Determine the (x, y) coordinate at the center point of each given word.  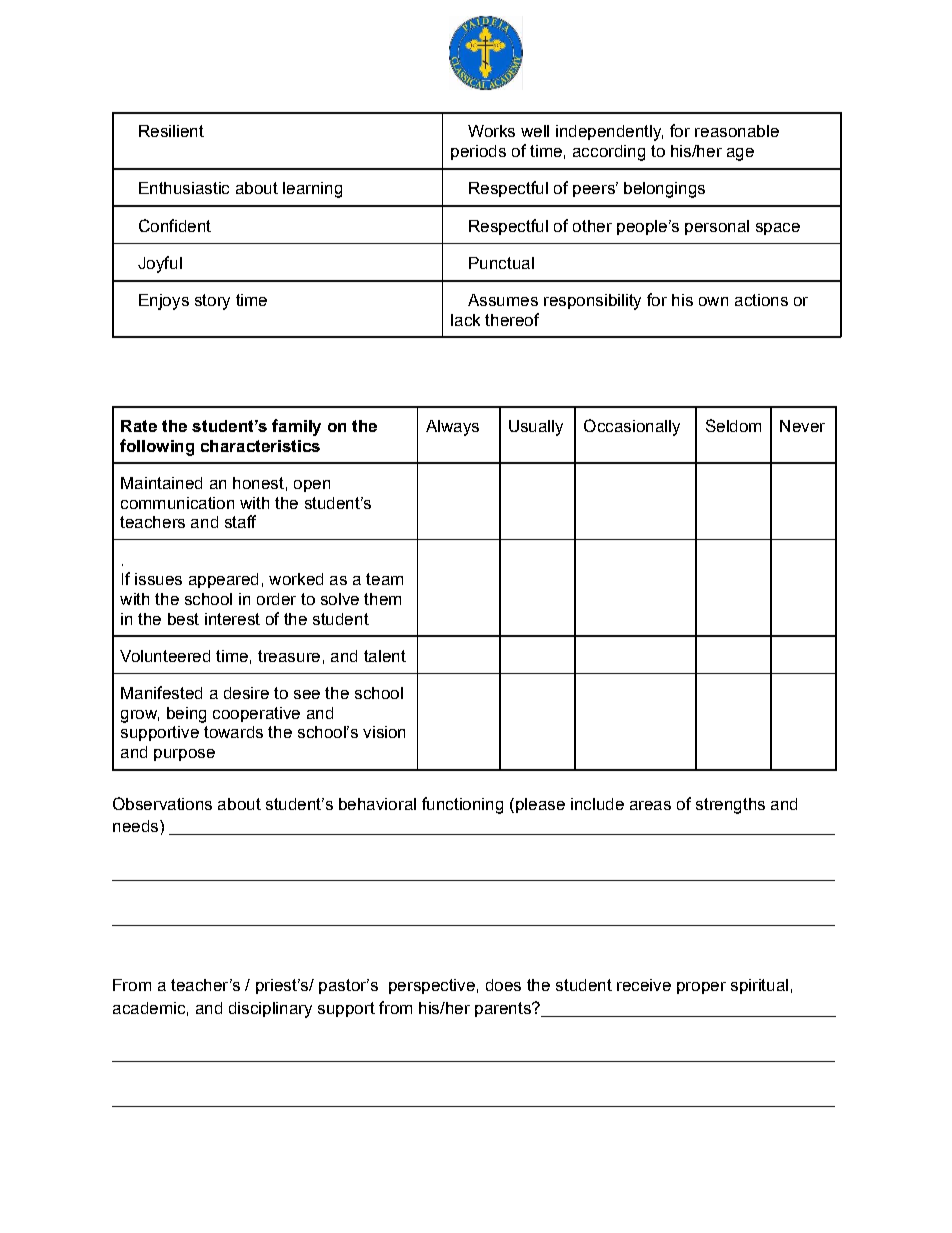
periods (478, 152)
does (503, 985)
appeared (223, 580)
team (384, 579)
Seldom (733, 425)
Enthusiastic (184, 188)
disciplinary (270, 1010)
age (740, 154)
